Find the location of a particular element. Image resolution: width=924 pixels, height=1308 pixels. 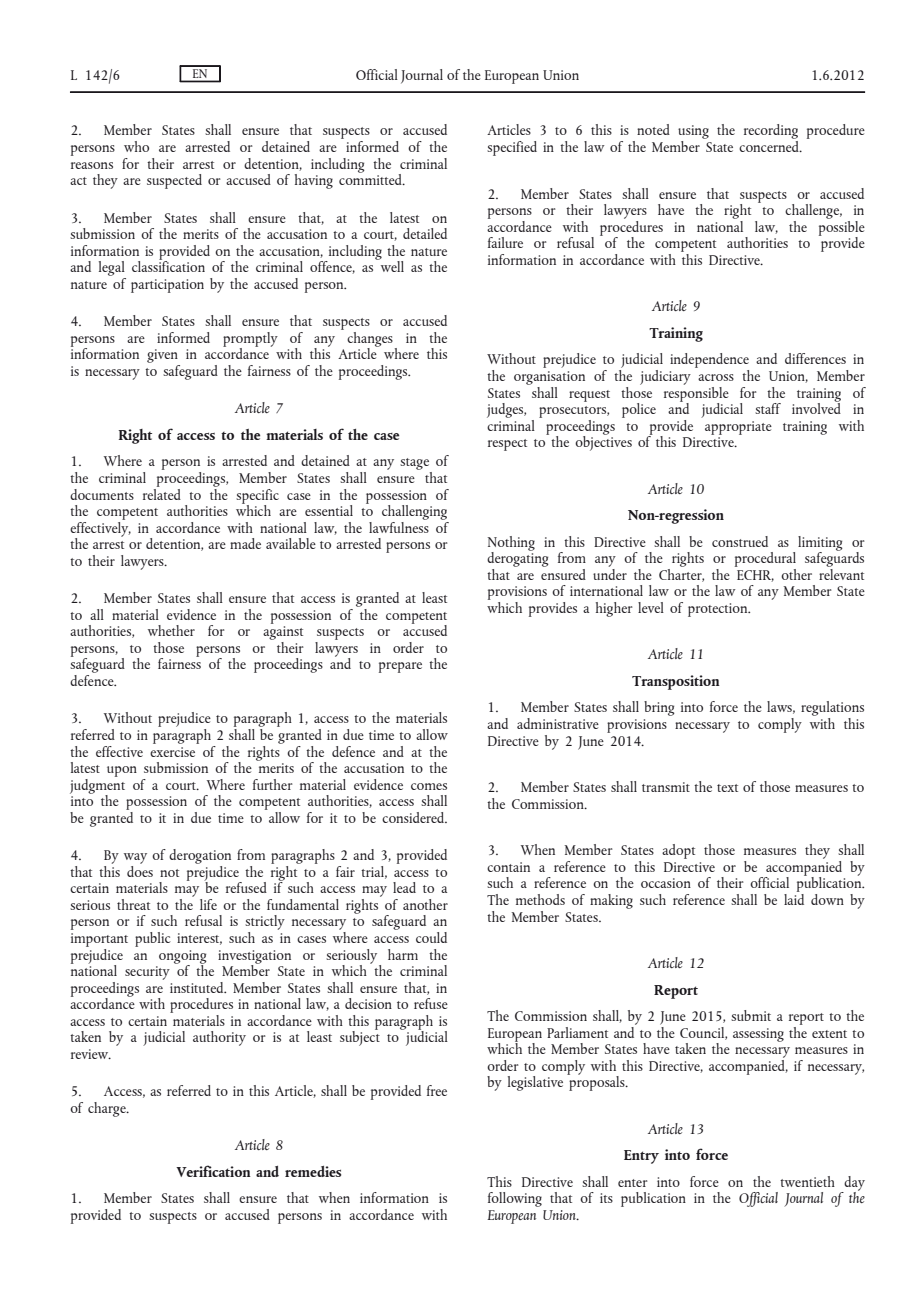

whether is located at coordinates (171, 630).
